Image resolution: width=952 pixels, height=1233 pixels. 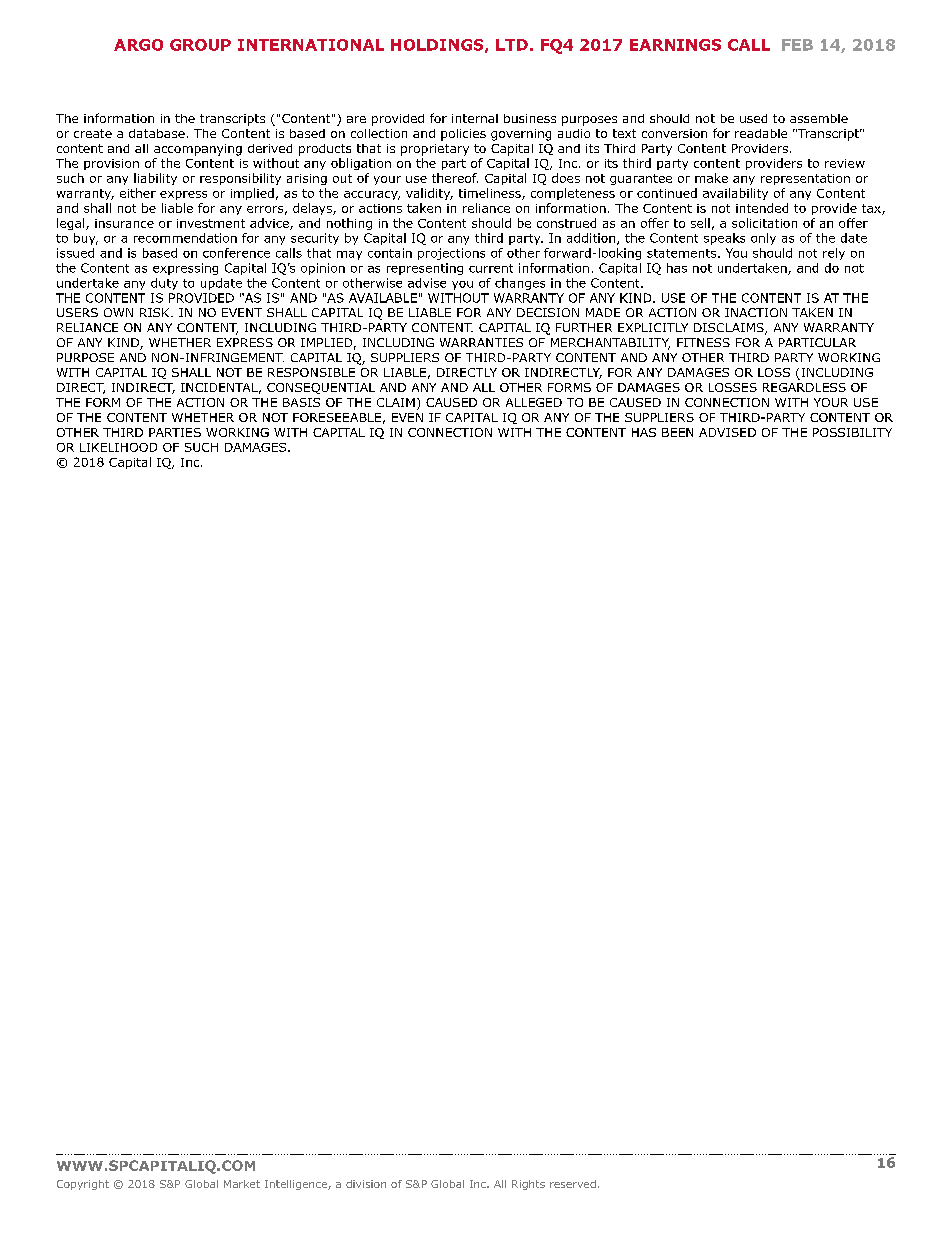 I want to click on Market, so click(x=242, y=1184).
